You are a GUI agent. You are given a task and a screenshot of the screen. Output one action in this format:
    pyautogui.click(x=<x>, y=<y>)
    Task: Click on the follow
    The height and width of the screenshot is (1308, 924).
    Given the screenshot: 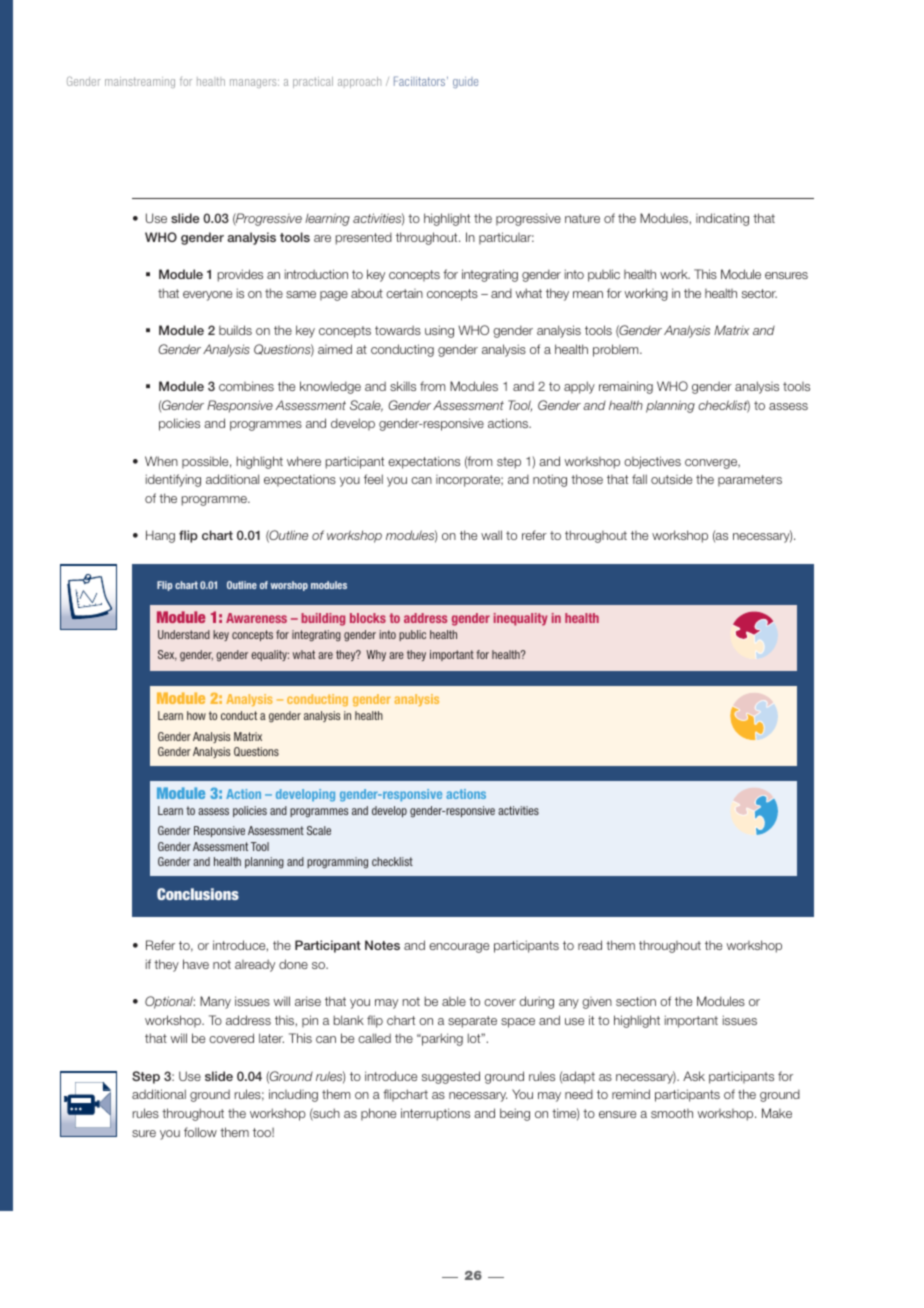 What is the action you would take?
    pyautogui.click(x=200, y=1132)
